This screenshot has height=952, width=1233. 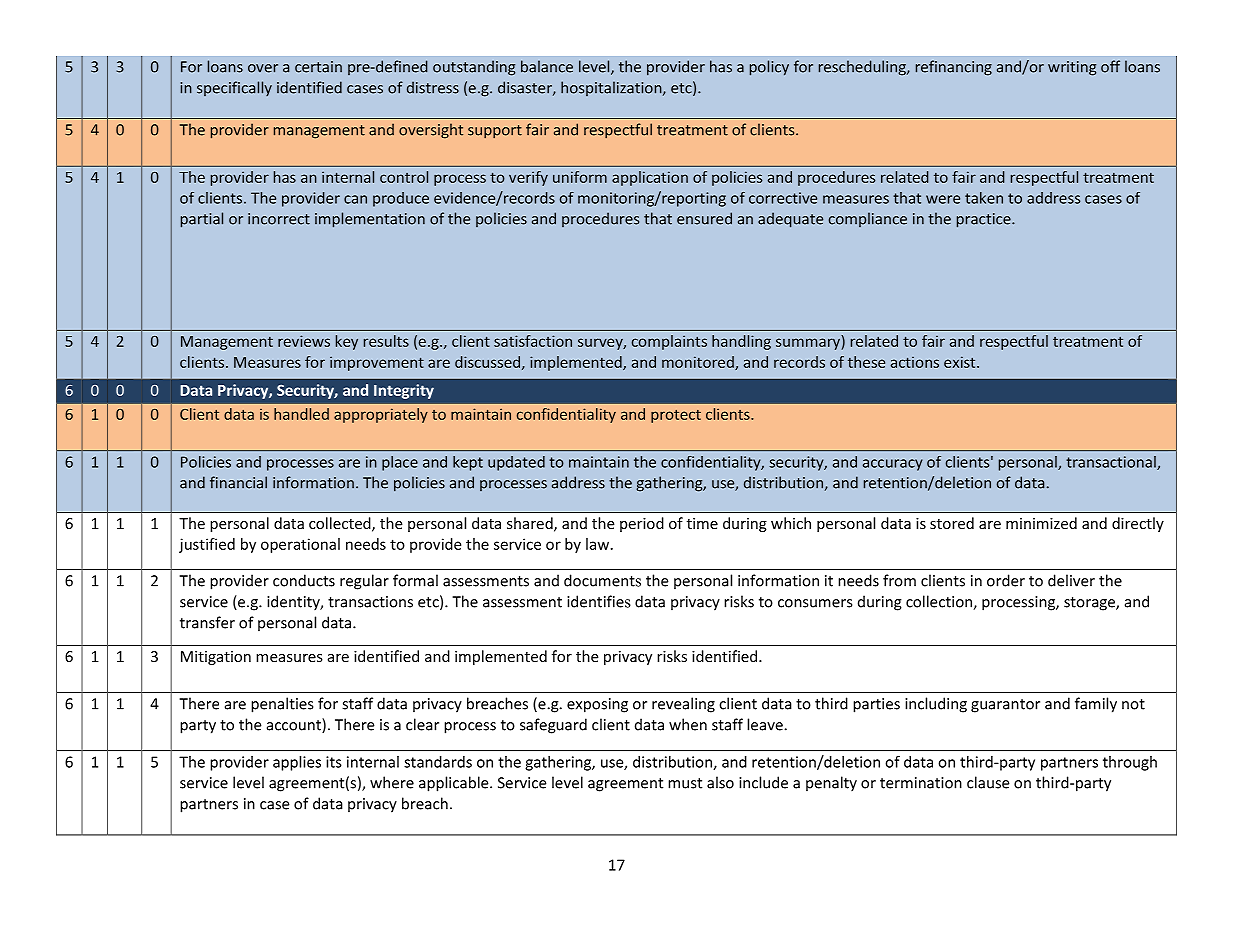 What do you see at coordinates (699, 363) in the screenshot?
I see `monitored` at bounding box center [699, 363].
